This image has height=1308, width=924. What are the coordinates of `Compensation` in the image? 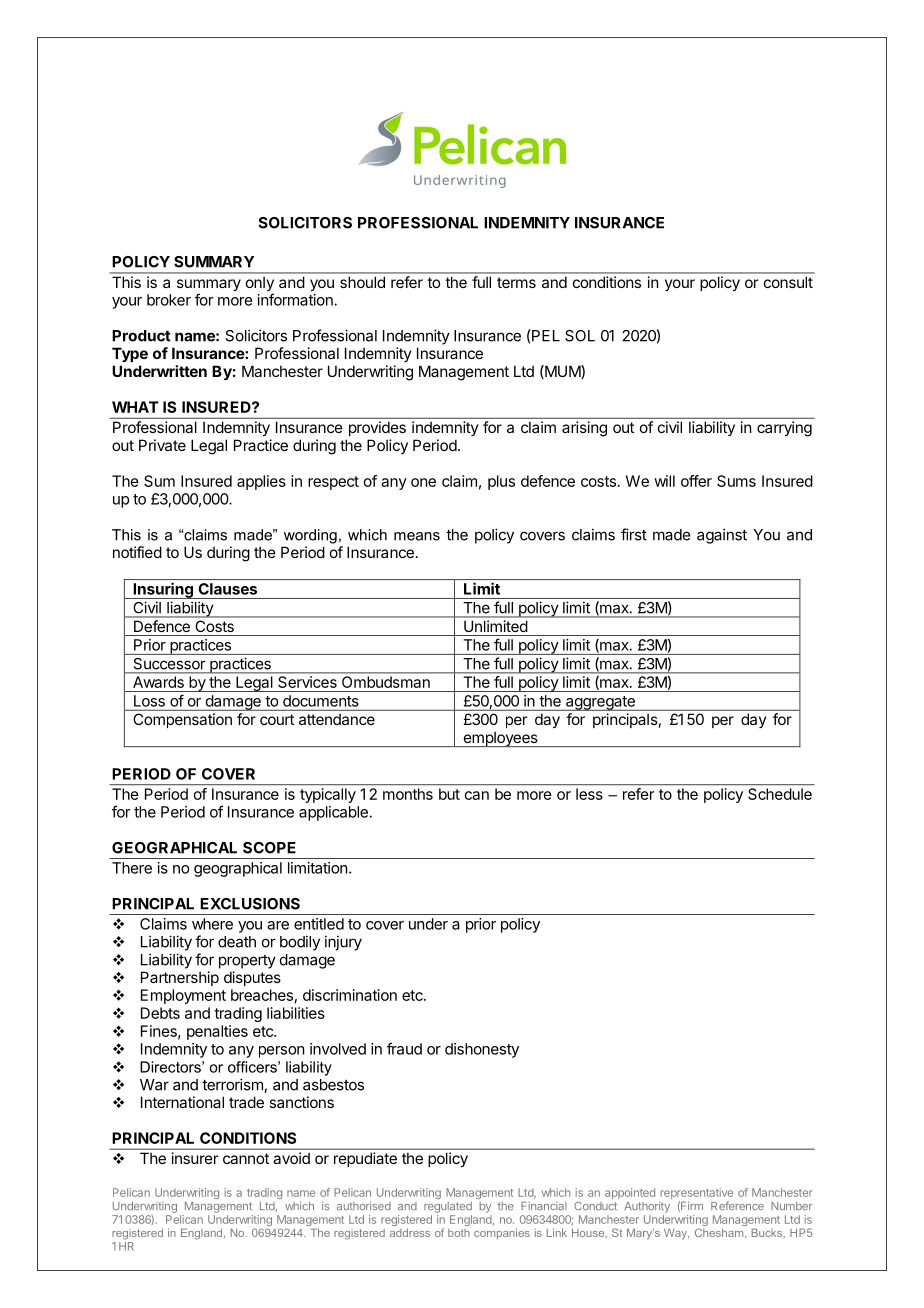 It's located at (182, 720).
